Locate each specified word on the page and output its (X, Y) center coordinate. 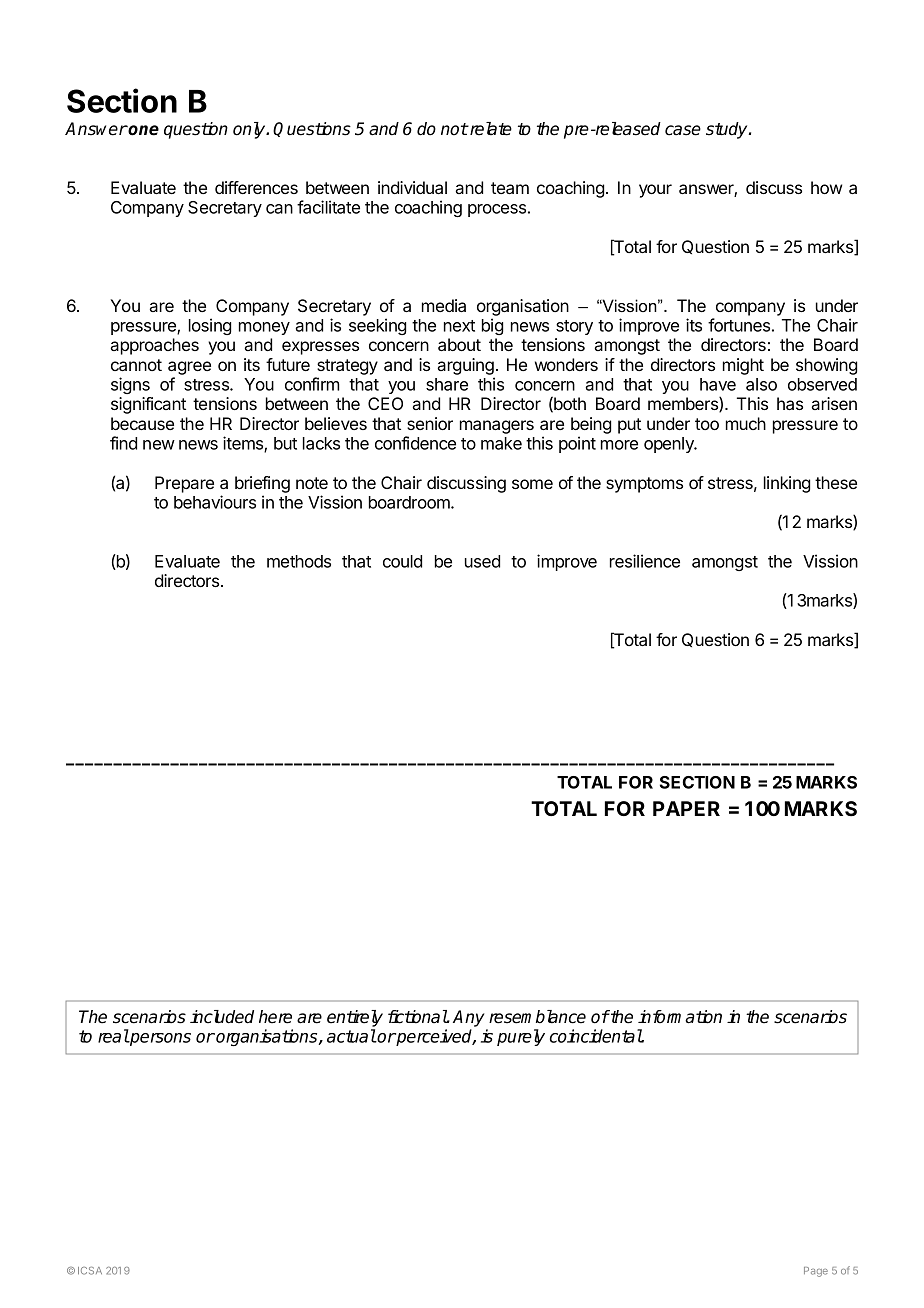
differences (256, 187)
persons (159, 1039)
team (510, 188)
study (728, 130)
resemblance (537, 1017)
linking (787, 484)
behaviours (215, 502)
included (222, 1017)
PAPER (686, 808)
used (482, 561)
